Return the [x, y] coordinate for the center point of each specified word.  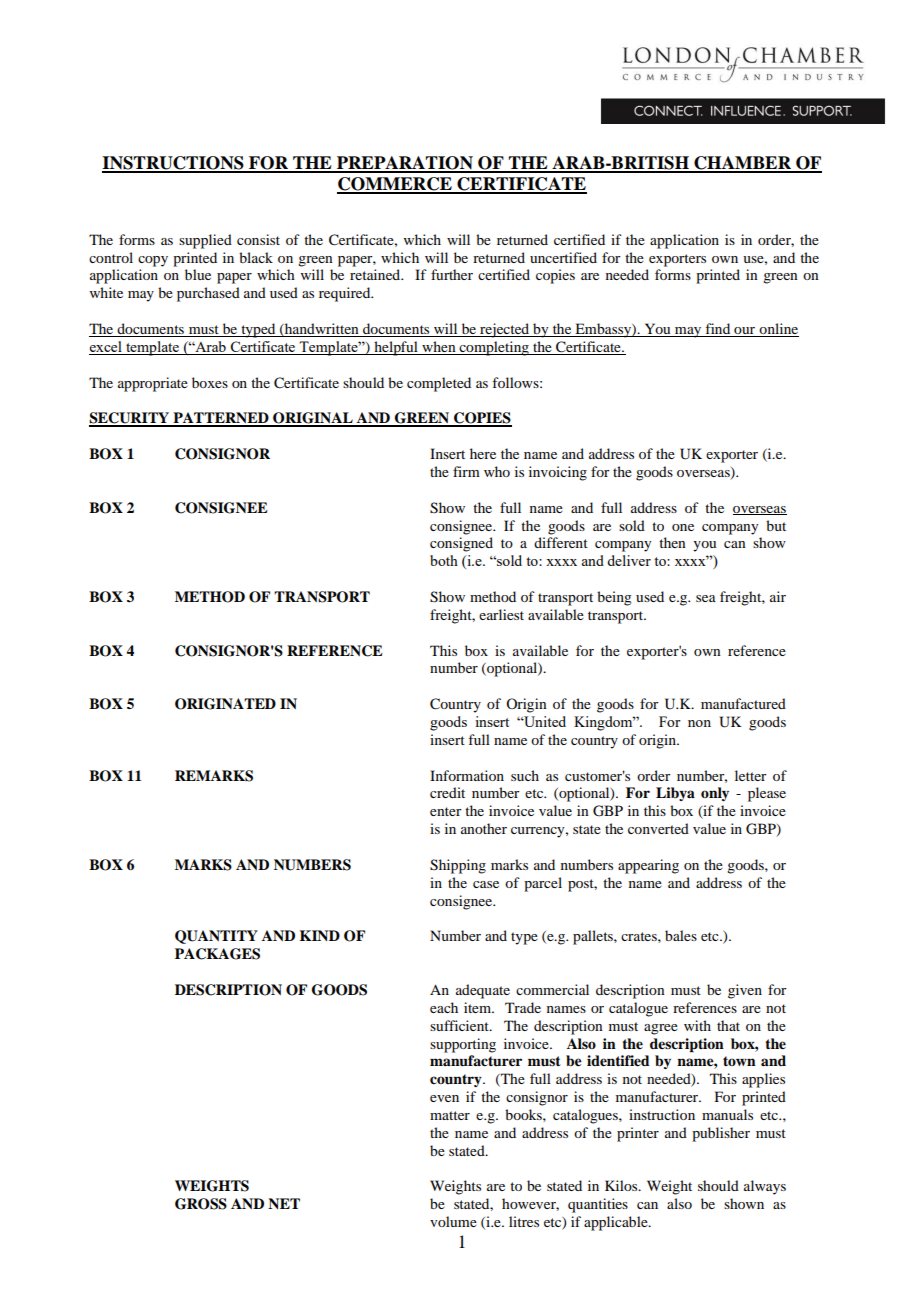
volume [453, 1221]
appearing [648, 866]
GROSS [201, 1204]
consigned [461, 544]
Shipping [458, 866]
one [683, 527]
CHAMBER [742, 164]
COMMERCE [395, 185]
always [765, 1187]
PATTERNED [221, 419]
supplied [205, 241]
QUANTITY [216, 937]
